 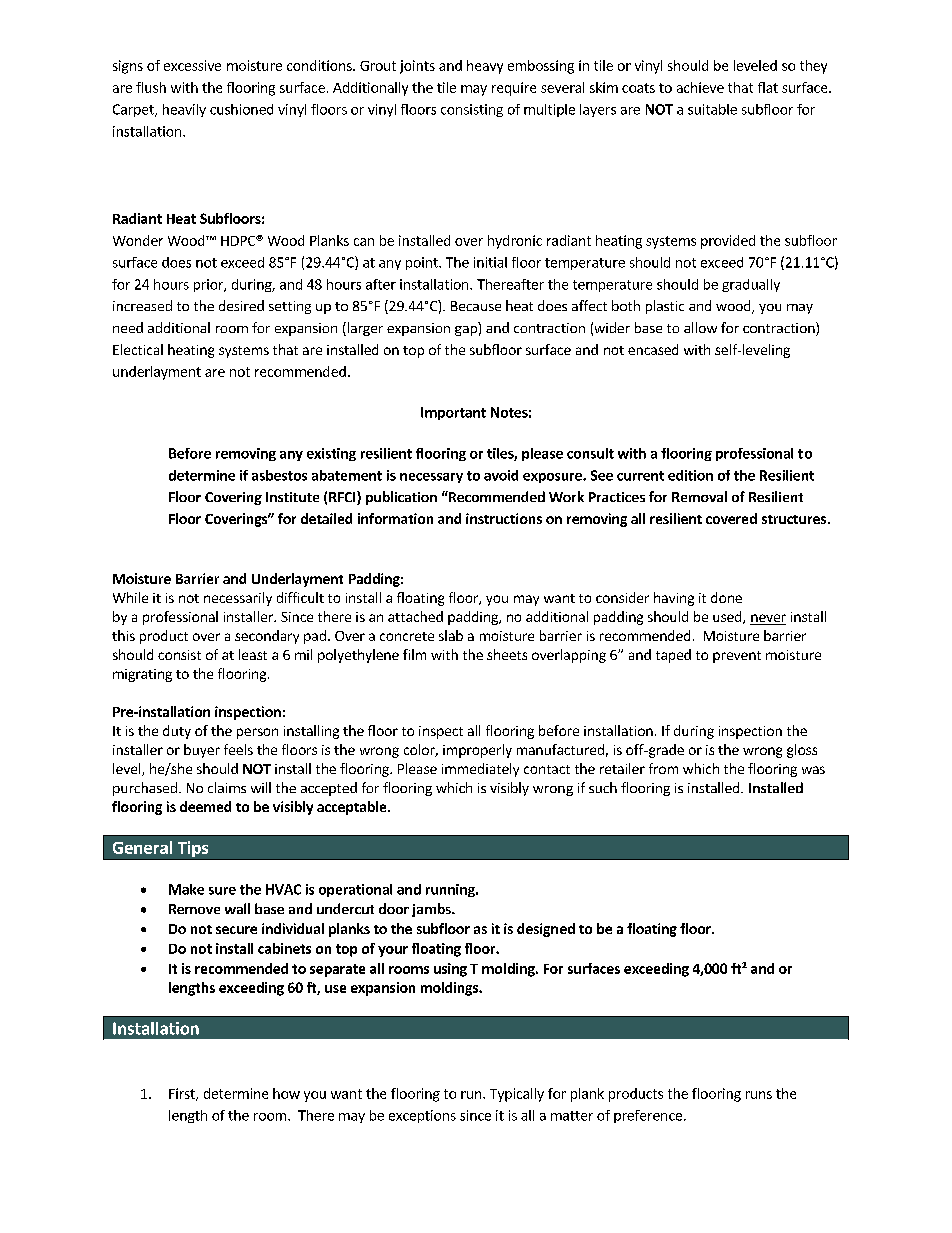 I want to click on heavy, so click(x=485, y=67).
